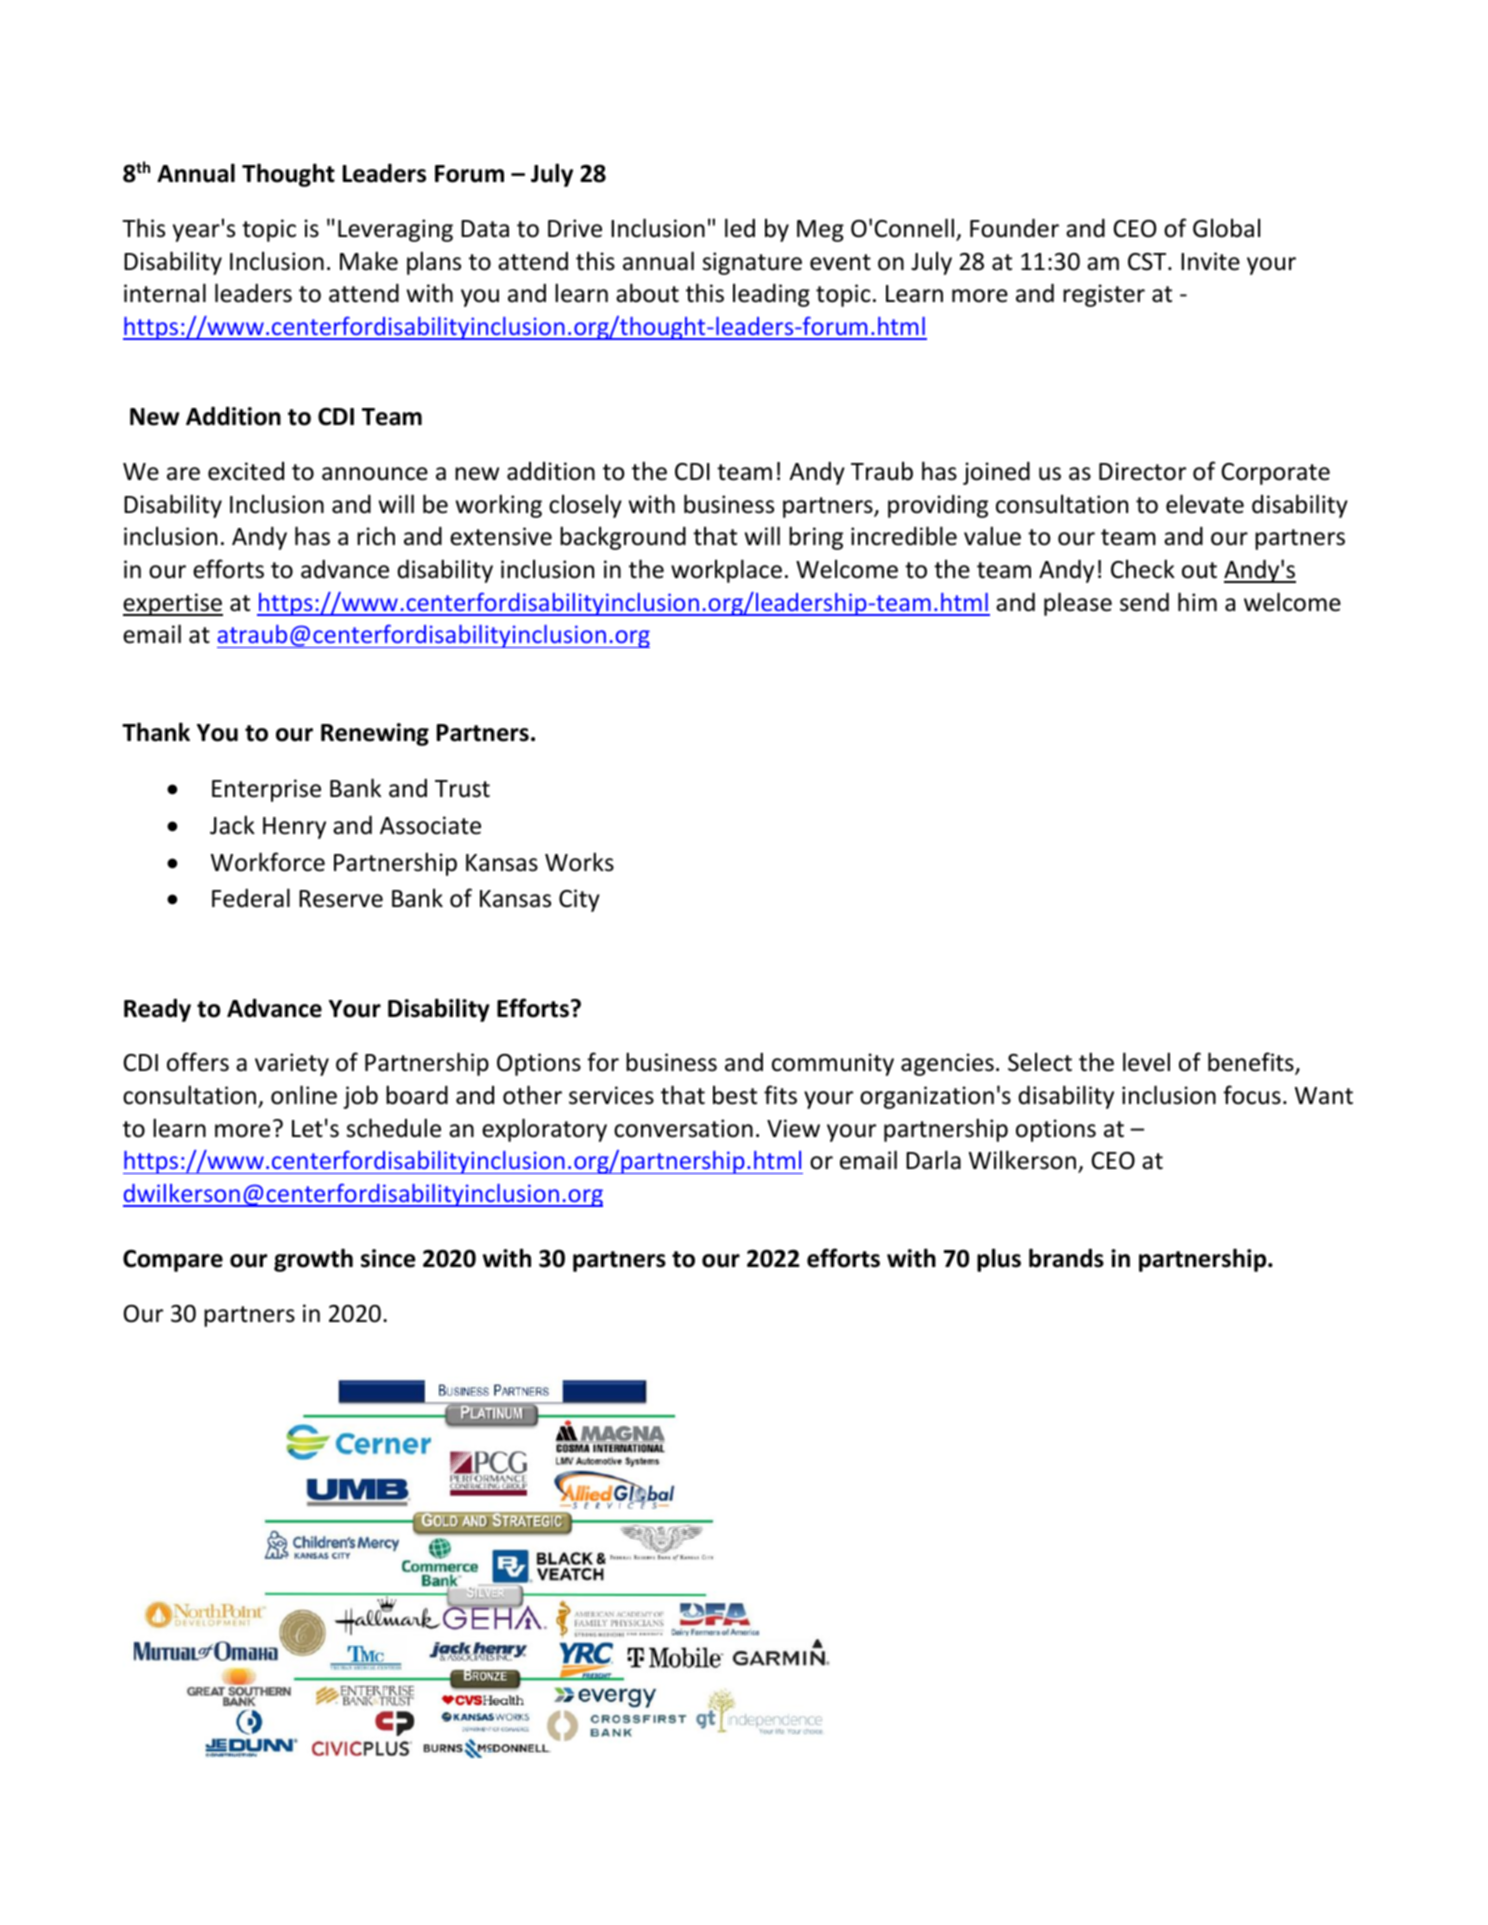  Describe the element at coordinates (752, 263) in the screenshot. I see `signature` at that location.
